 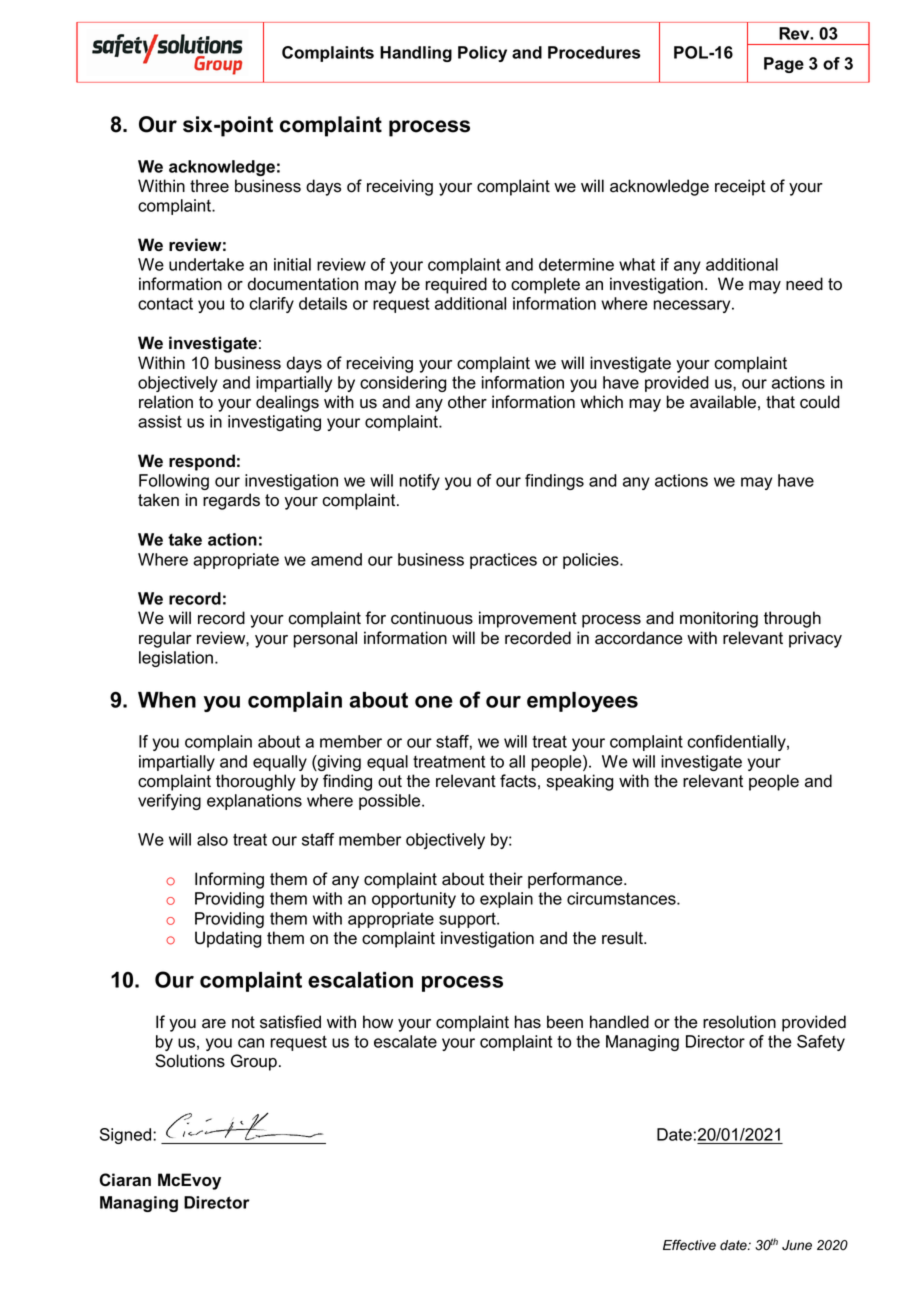 I want to click on Ciaran, so click(x=125, y=1180).
